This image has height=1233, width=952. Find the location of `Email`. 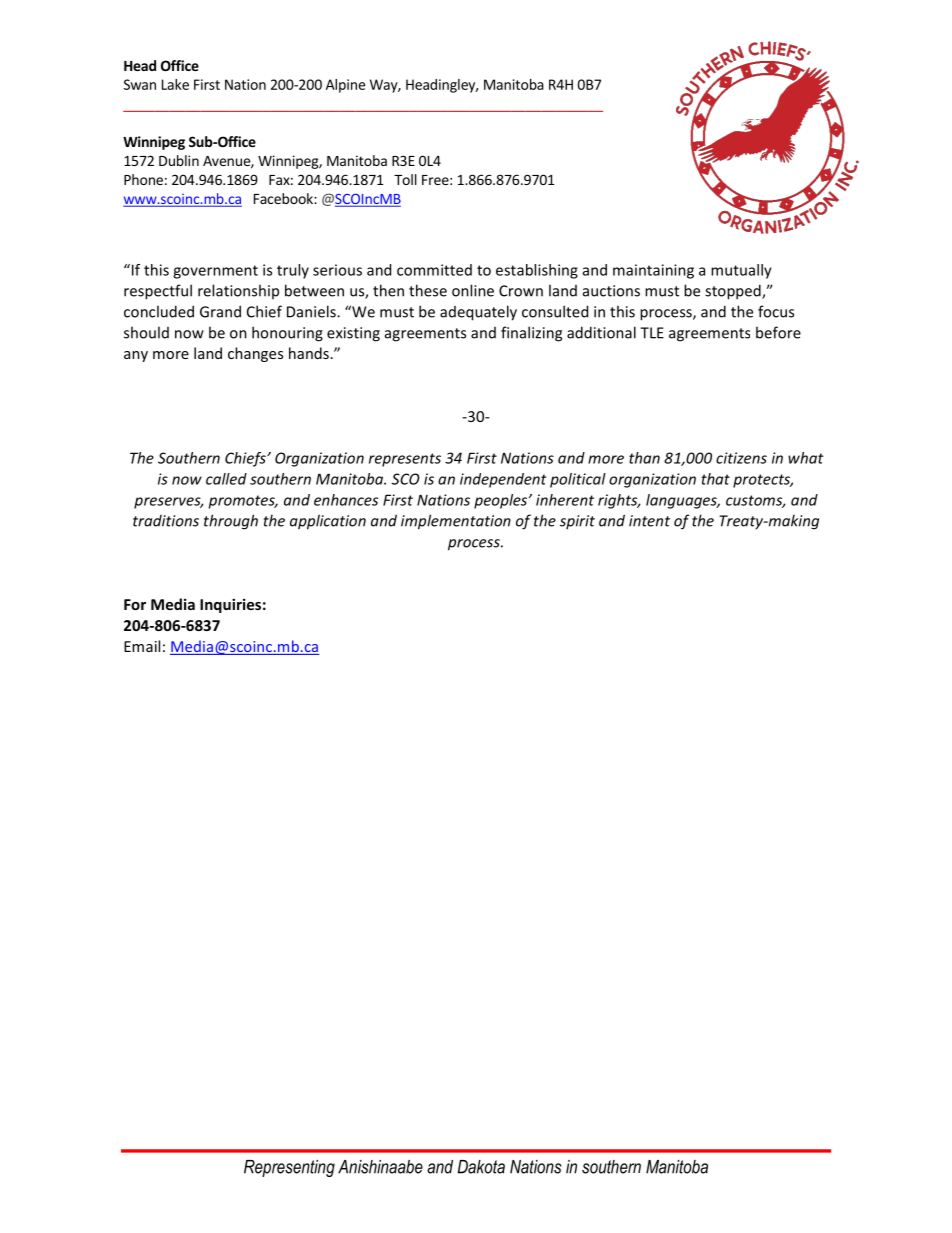

Email is located at coordinates (142, 646).
